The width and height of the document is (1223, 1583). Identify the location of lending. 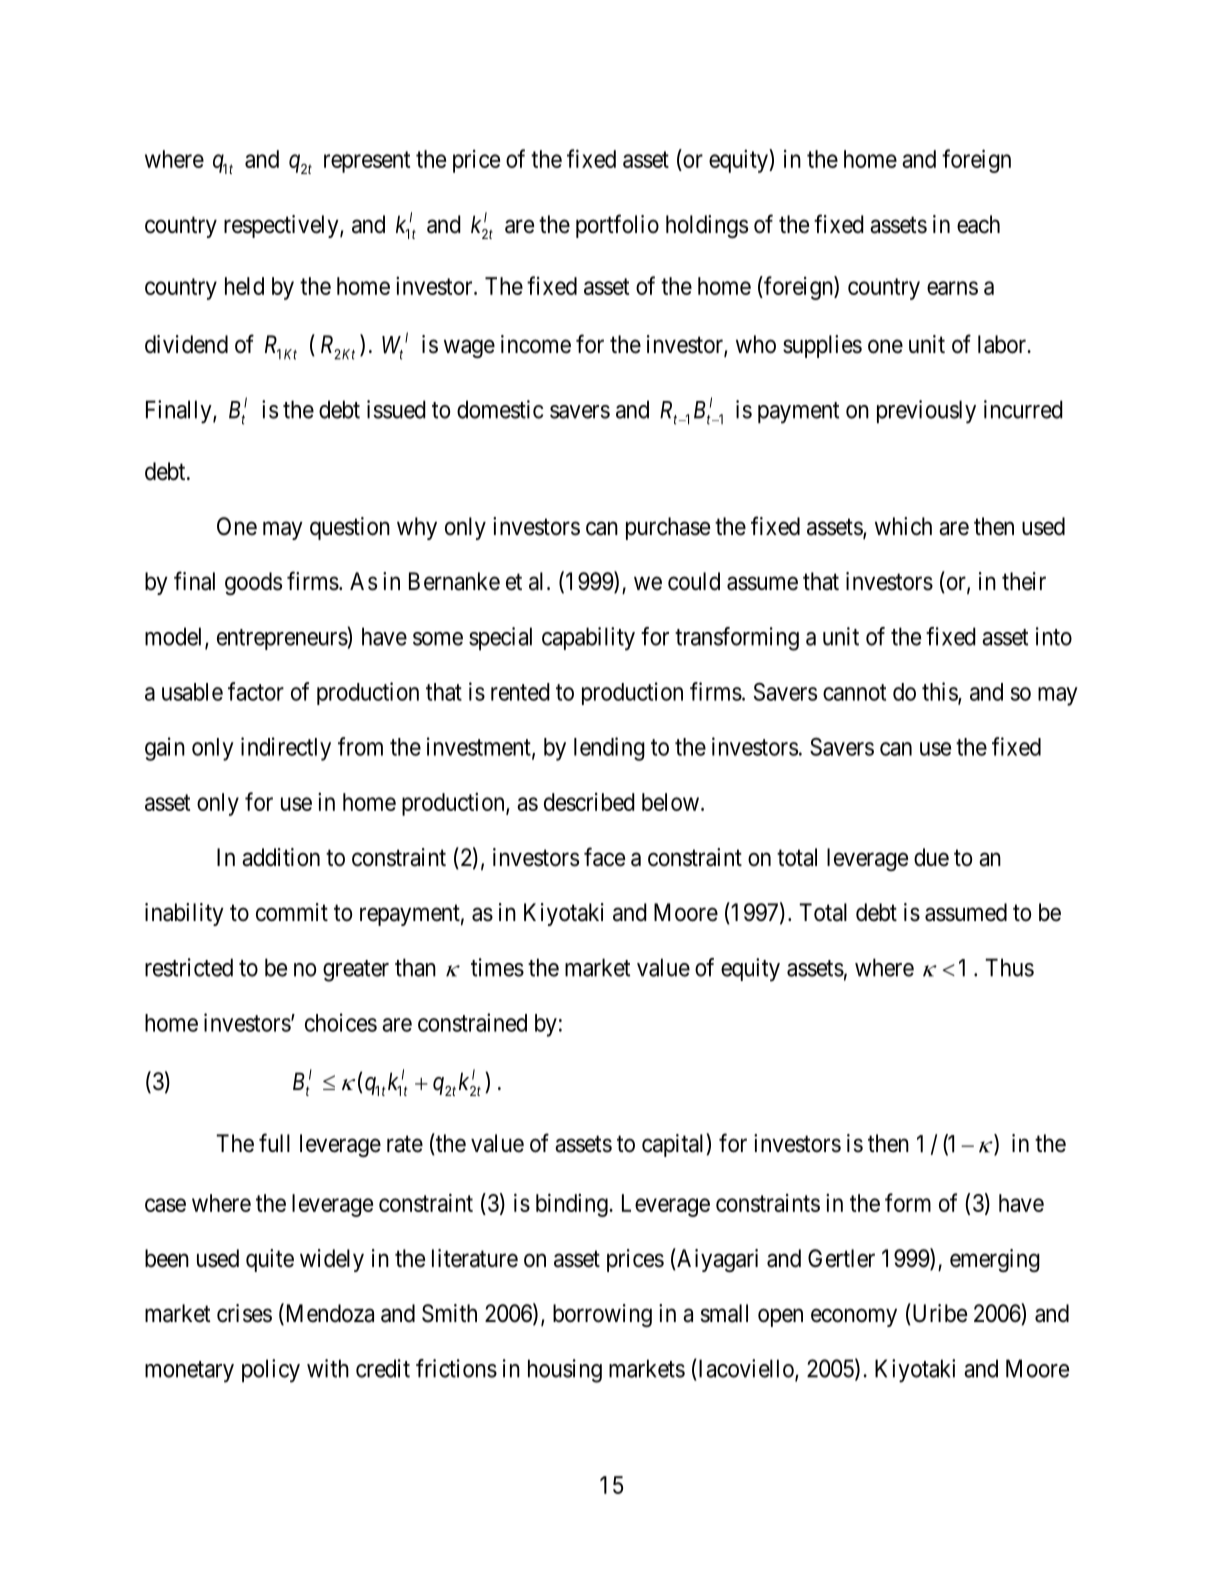
(609, 749).
